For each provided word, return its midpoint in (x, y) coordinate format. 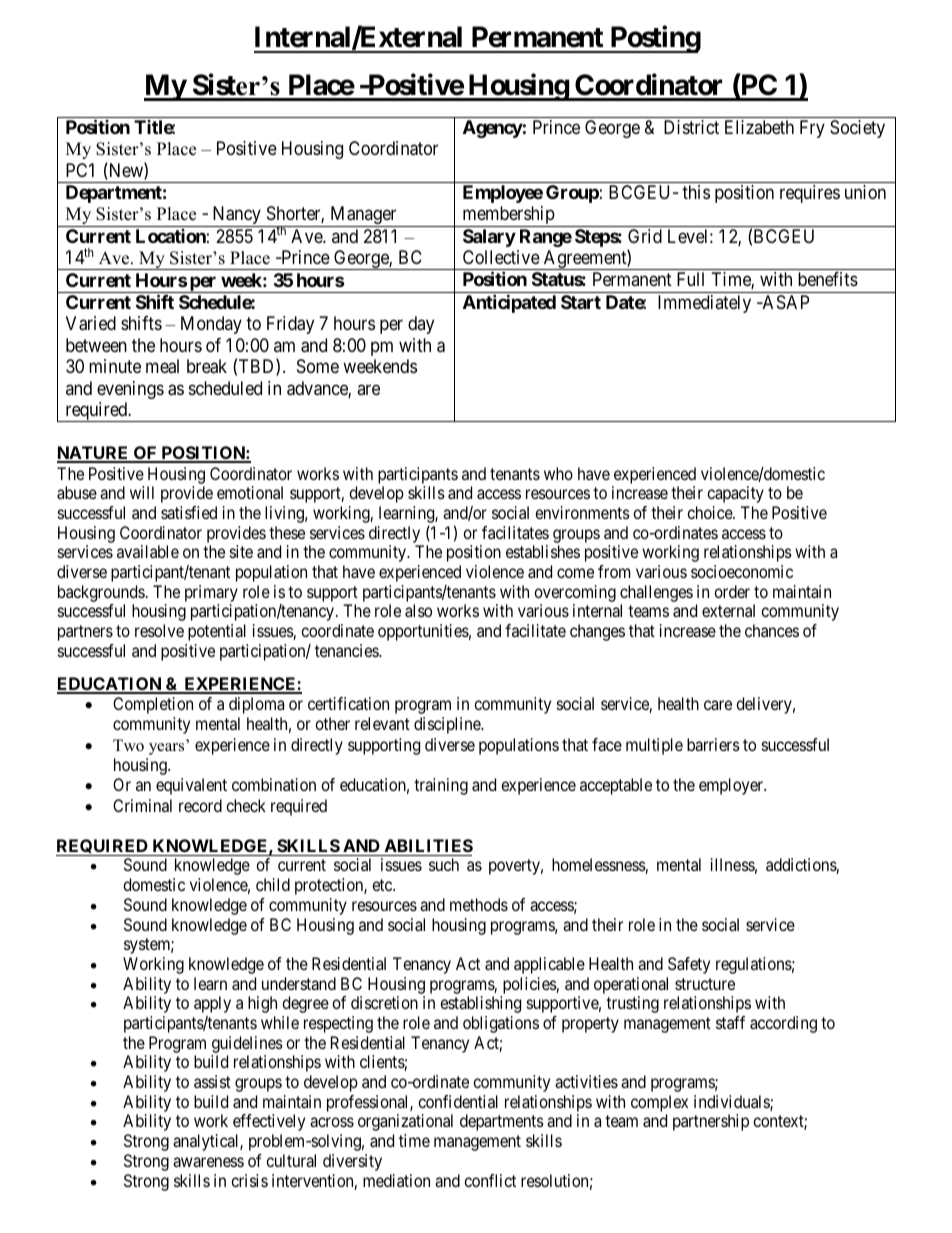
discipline (448, 725)
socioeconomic (742, 571)
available (148, 551)
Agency (493, 129)
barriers (713, 744)
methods (479, 904)
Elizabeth (759, 127)
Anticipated (509, 303)
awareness (208, 1162)
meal (162, 366)
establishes (543, 551)
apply (212, 1004)
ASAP (784, 302)
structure (705, 984)
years (166, 749)
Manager (363, 216)
